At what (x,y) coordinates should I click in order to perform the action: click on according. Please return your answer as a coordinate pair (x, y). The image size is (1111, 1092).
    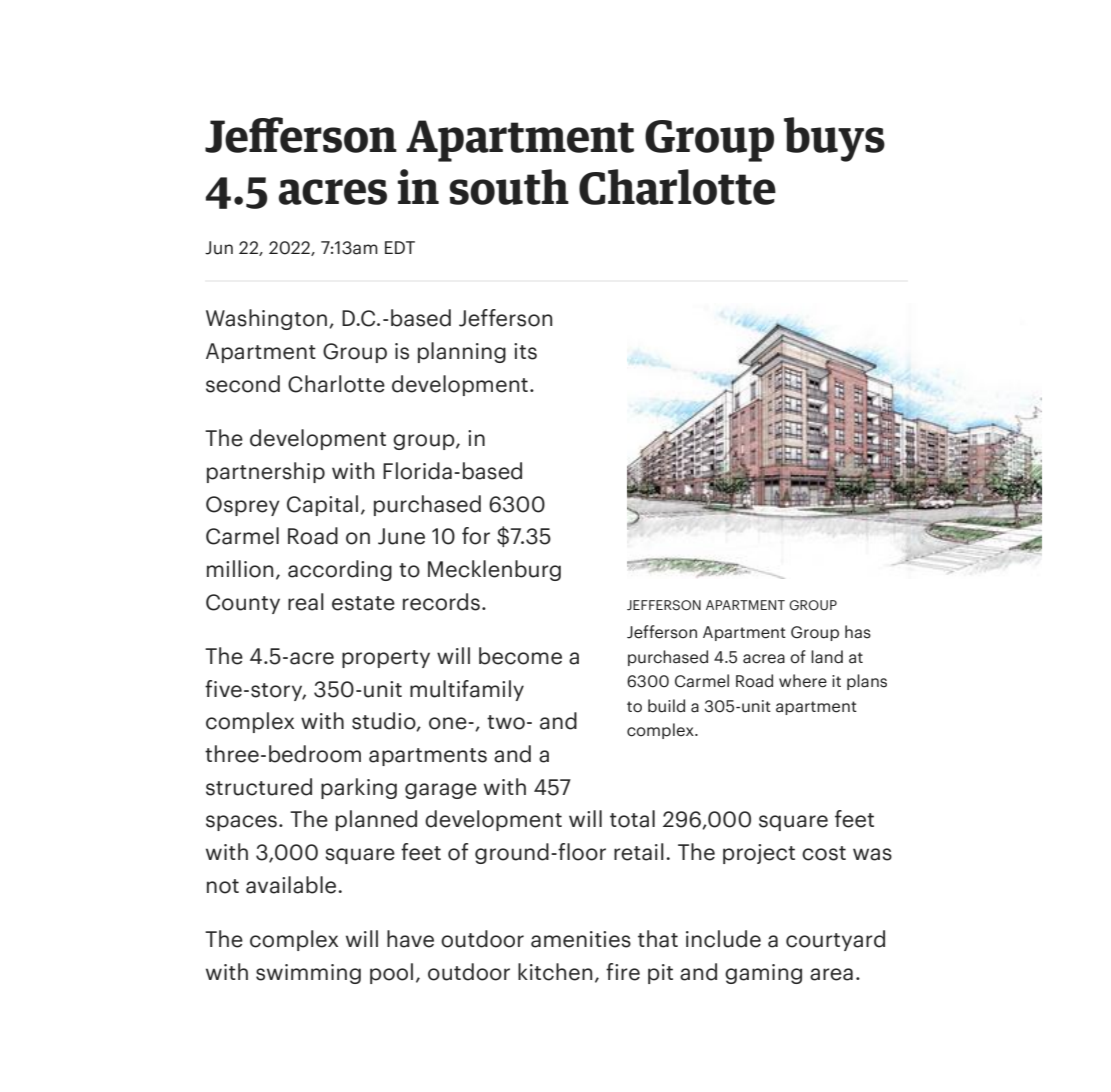
    Looking at the image, I should click on (340, 570).
